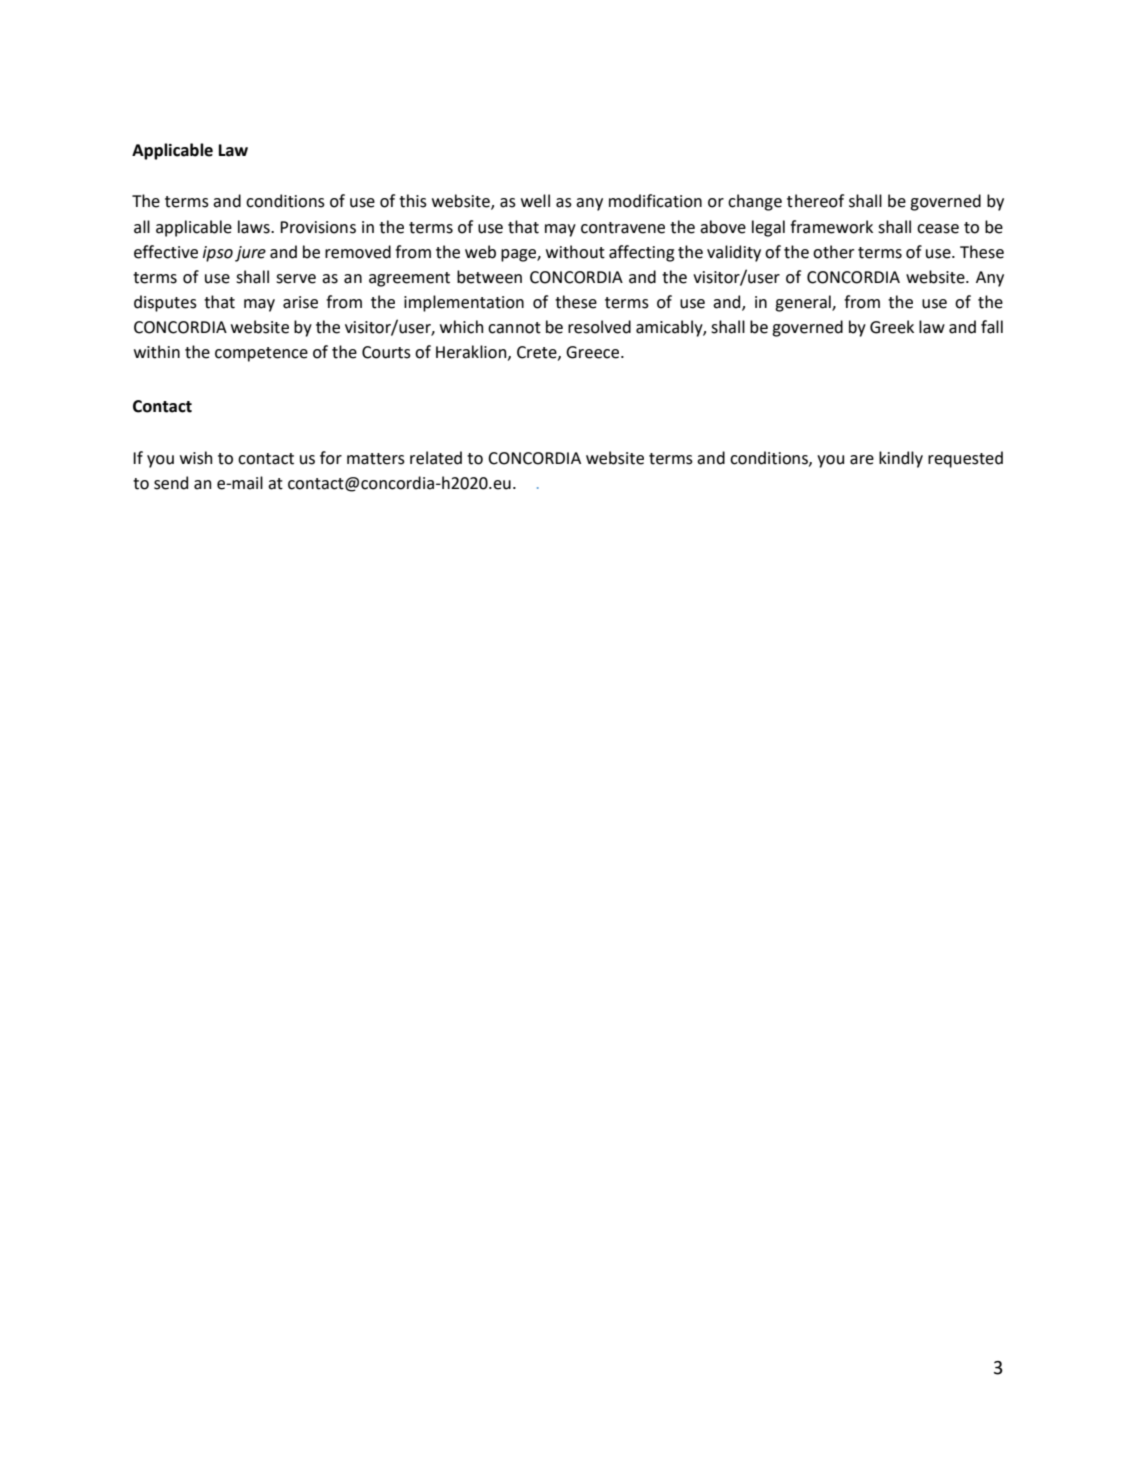  Describe the element at coordinates (464, 303) in the screenshot. I see `implementation` at that location.
